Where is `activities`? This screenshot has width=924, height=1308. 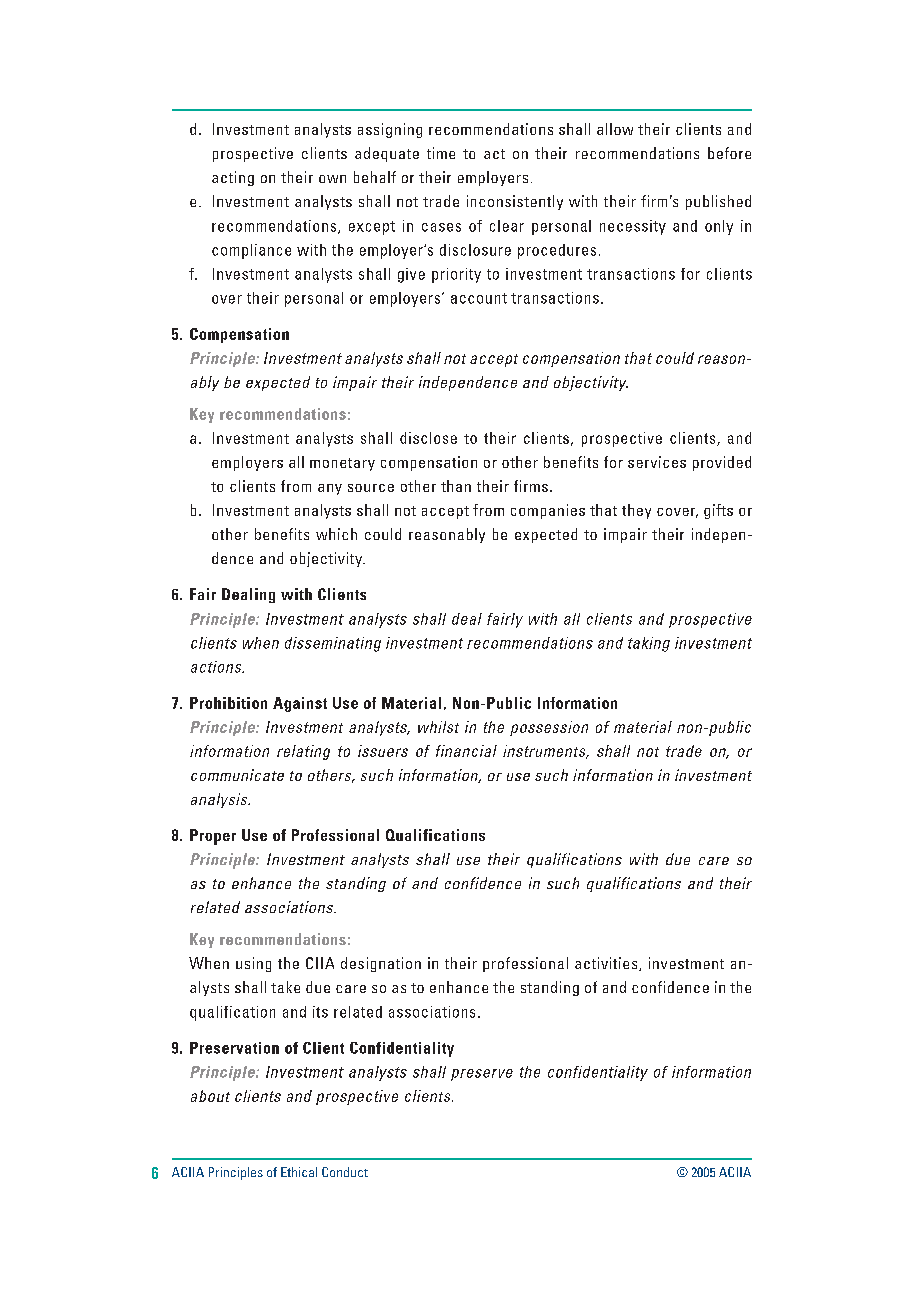
activities is located at coordinates (607, 964).
